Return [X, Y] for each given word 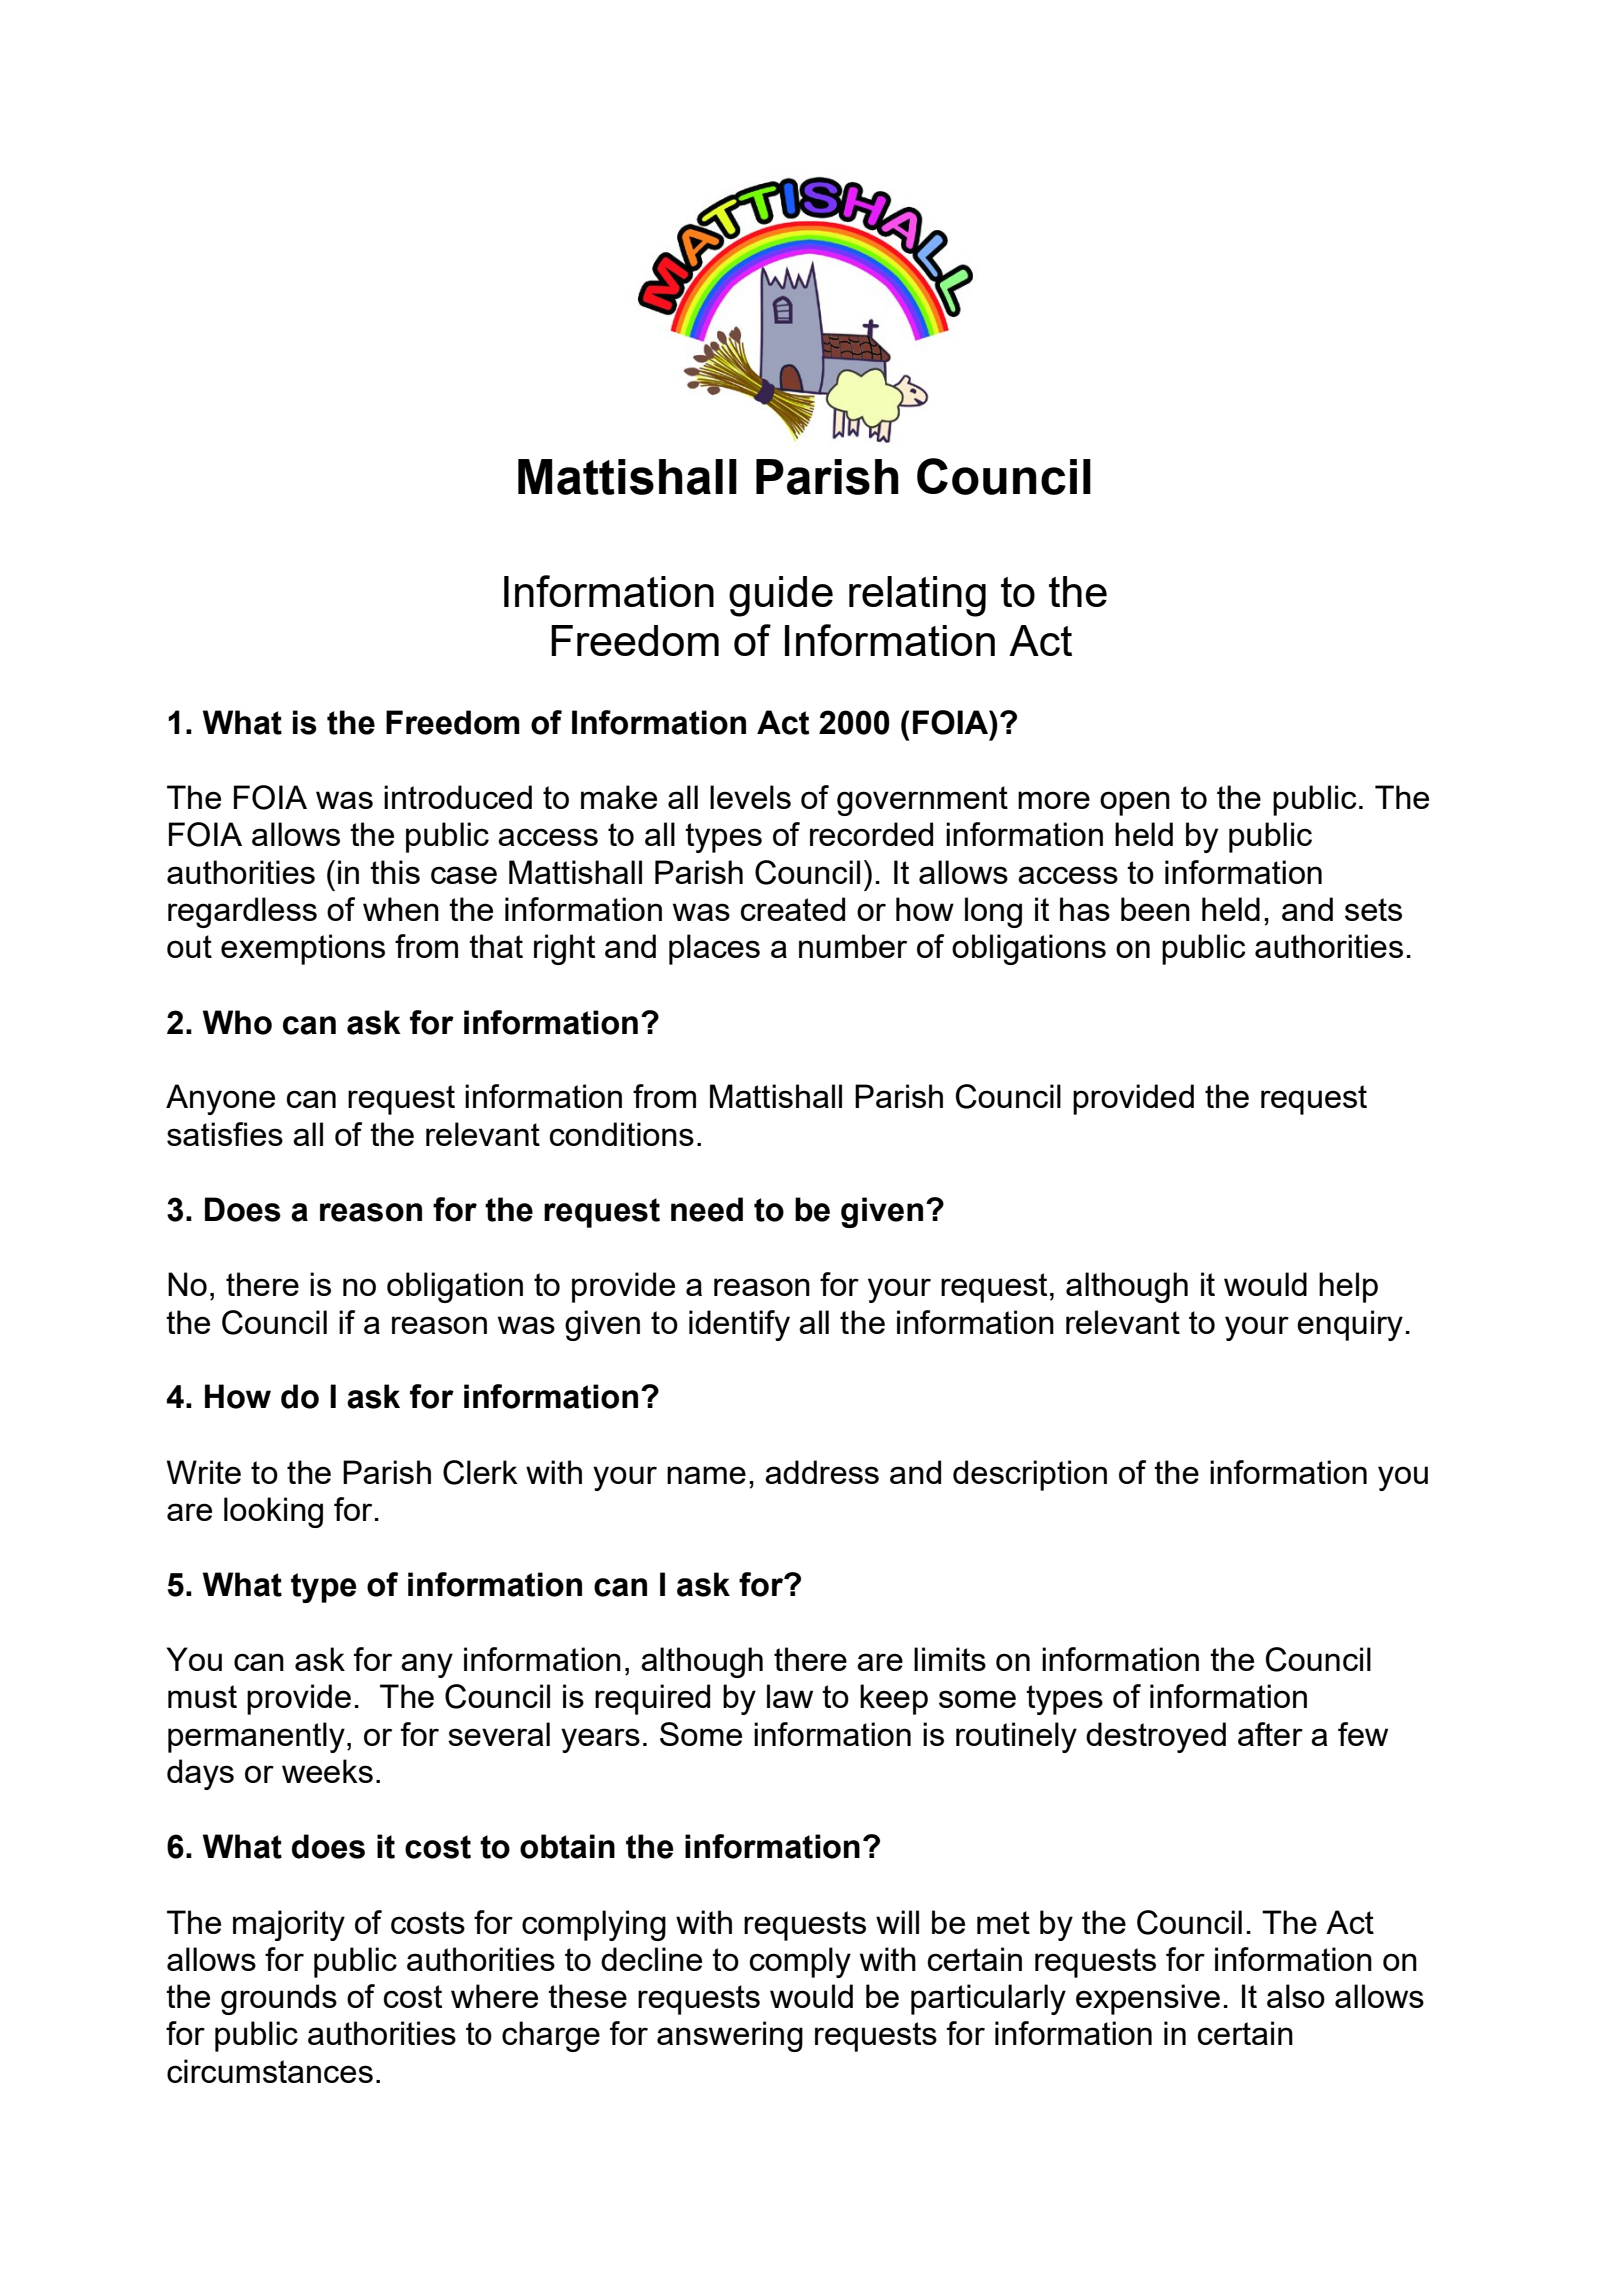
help [1348, 1287]
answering [730, 2036]
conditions [622, 1134]
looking [273, 1512]
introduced [458, 797]
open [1135, 803]
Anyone [220, 1099]
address [822, 1472]
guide [781, 596]
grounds [279, 1999]
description [1030, 1475]
